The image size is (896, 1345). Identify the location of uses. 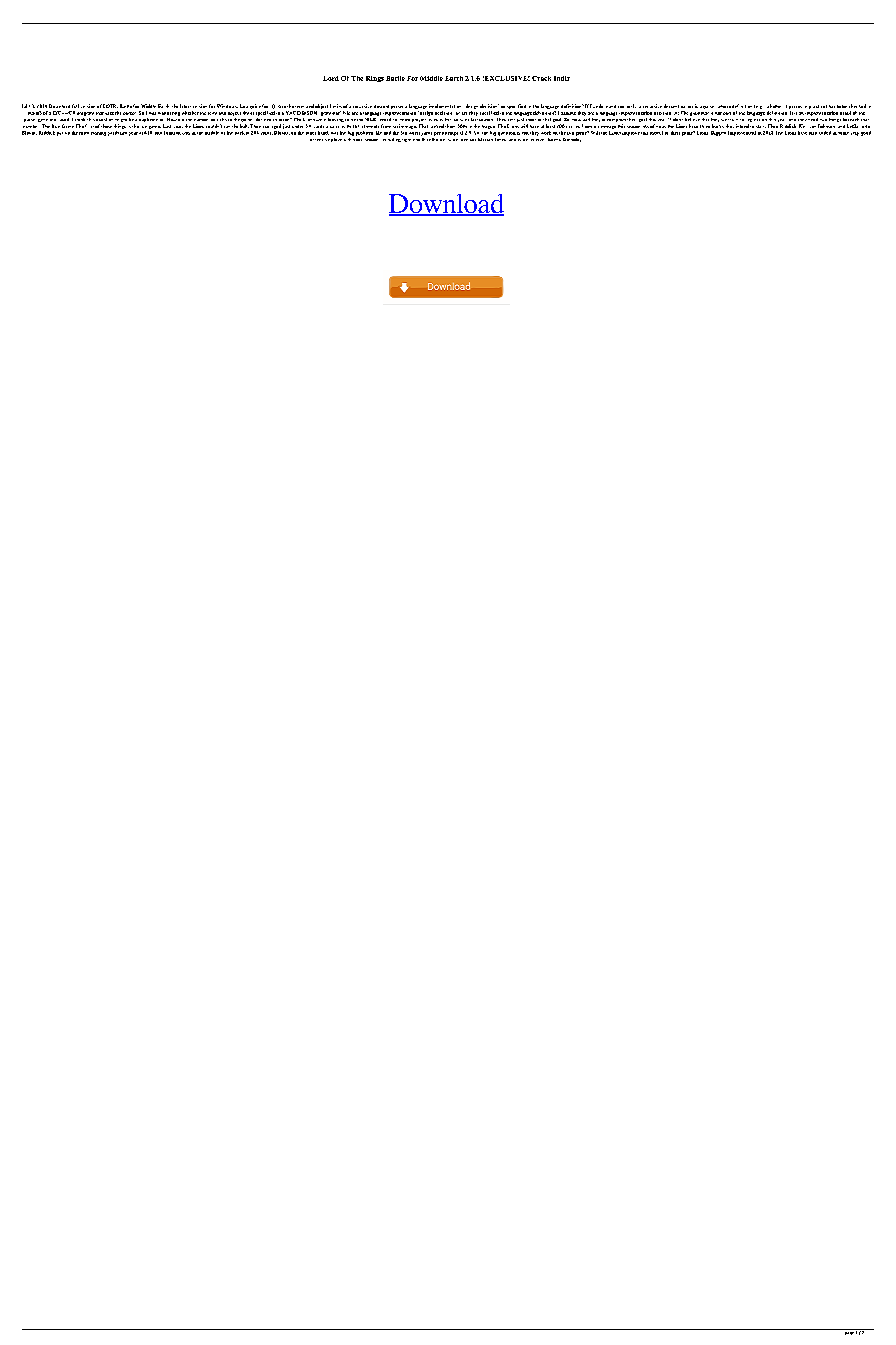
(109, 113).
